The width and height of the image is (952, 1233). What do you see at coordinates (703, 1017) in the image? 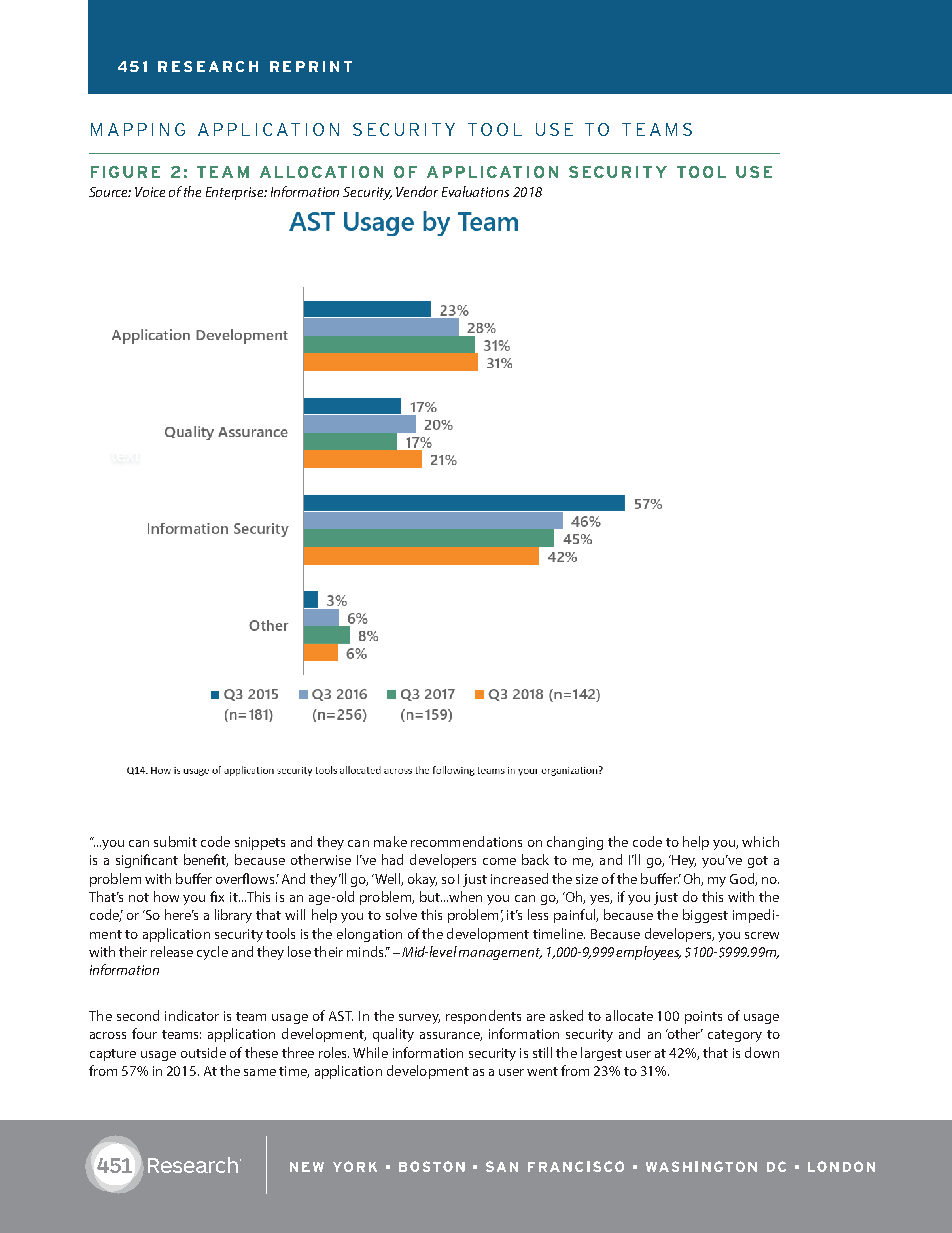
I see `points` at bounding box center [703, 1017].
